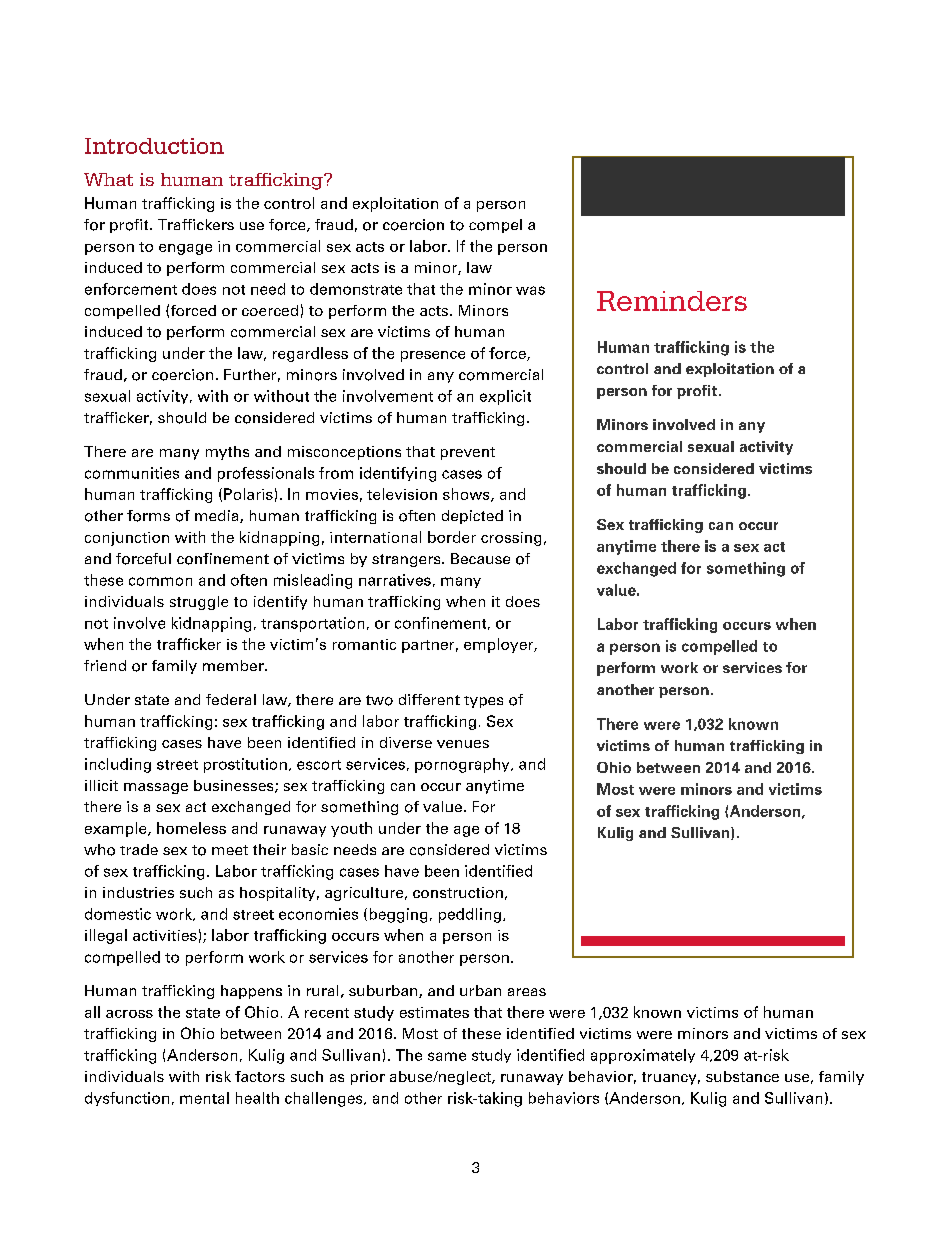  What do you see at coordinates (356, 289) in the page?
I see `demonstrate` at bounding box center [356, 289].
